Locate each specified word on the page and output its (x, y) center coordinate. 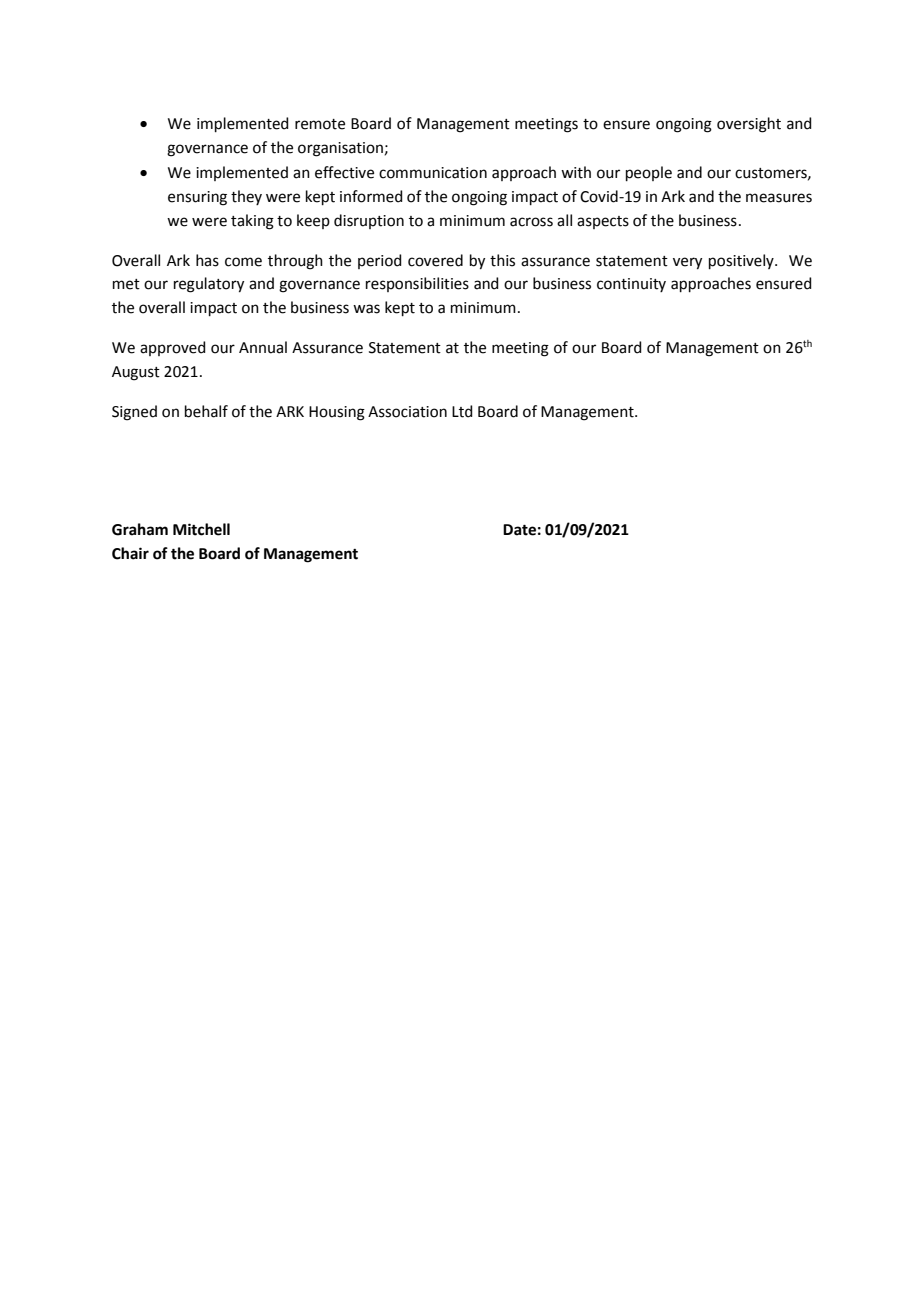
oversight (749, 125)
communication (433, 173)
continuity (631, 285)
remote (320, 124)
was (366, 309)
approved (173, 348)
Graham (140, 529)
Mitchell (201, 529)
